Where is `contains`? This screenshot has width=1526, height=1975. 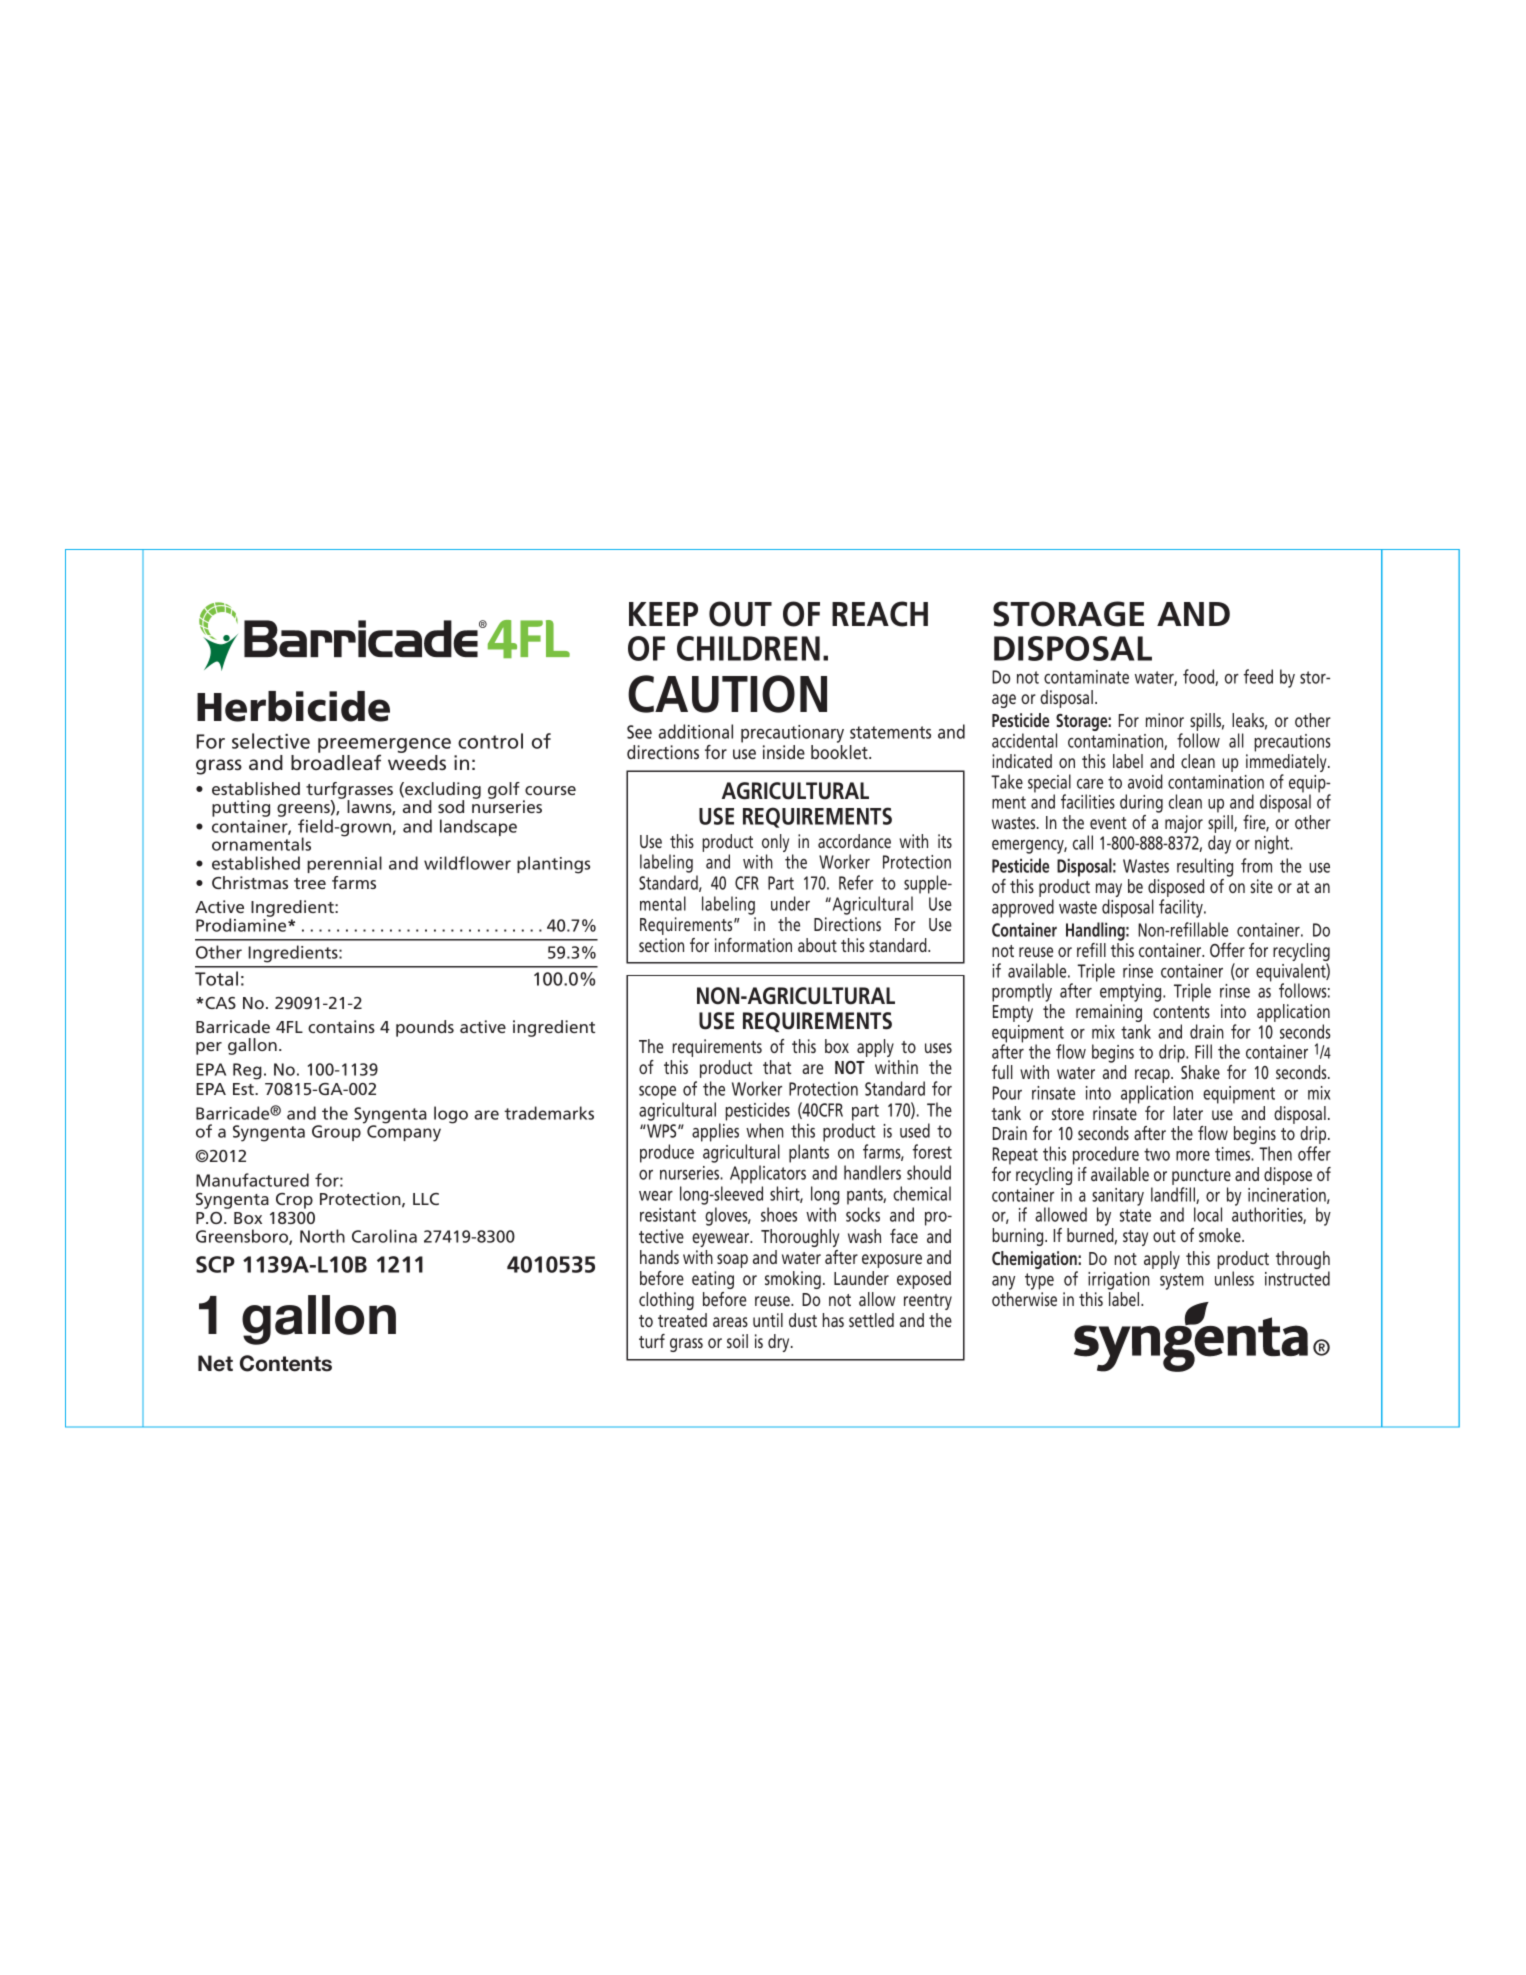 contains is located at coordinates (341, 1026).
